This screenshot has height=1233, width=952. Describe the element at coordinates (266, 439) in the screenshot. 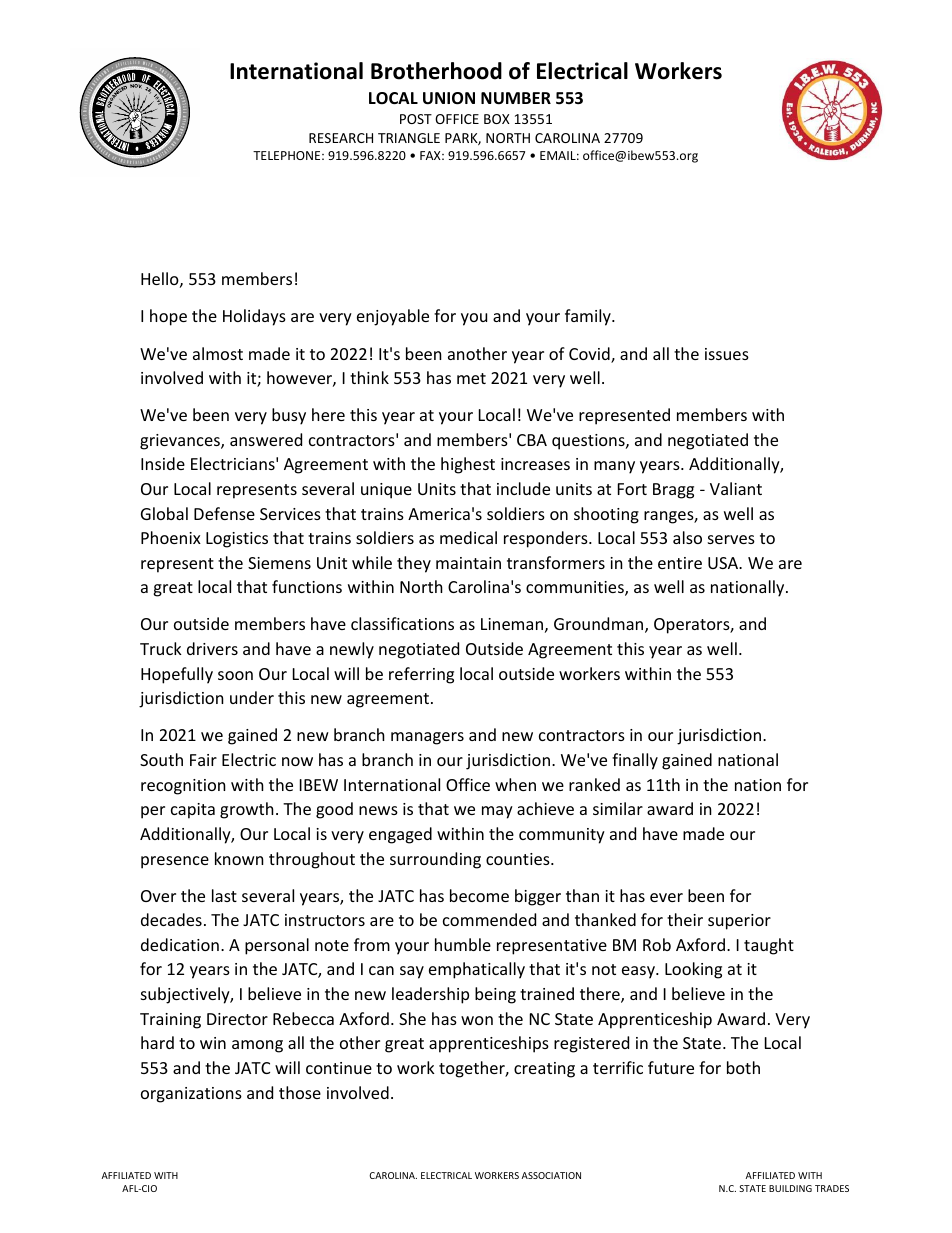

I see `answered` at that location.
